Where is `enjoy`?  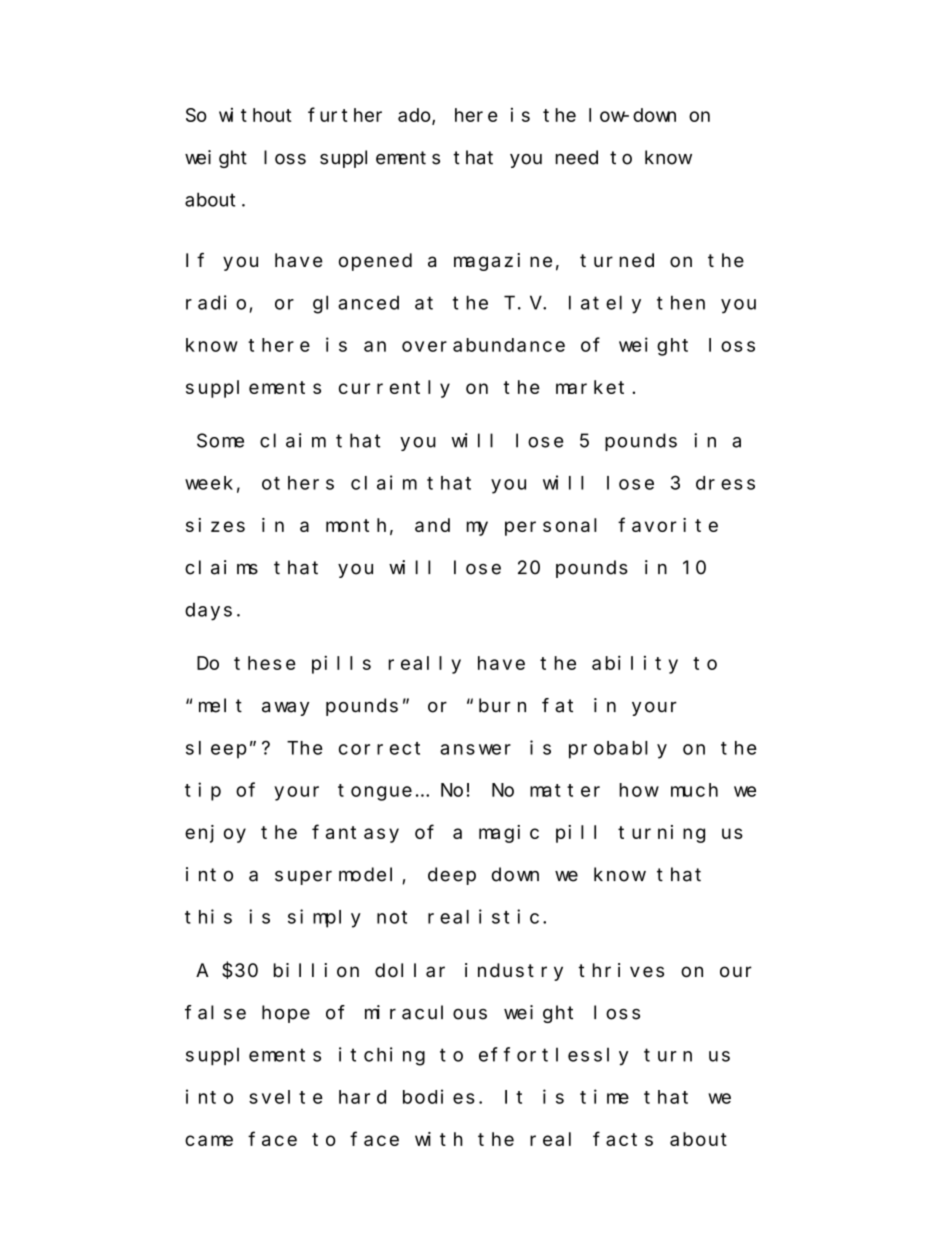 enjoy is located at coordinates (215, 834).
